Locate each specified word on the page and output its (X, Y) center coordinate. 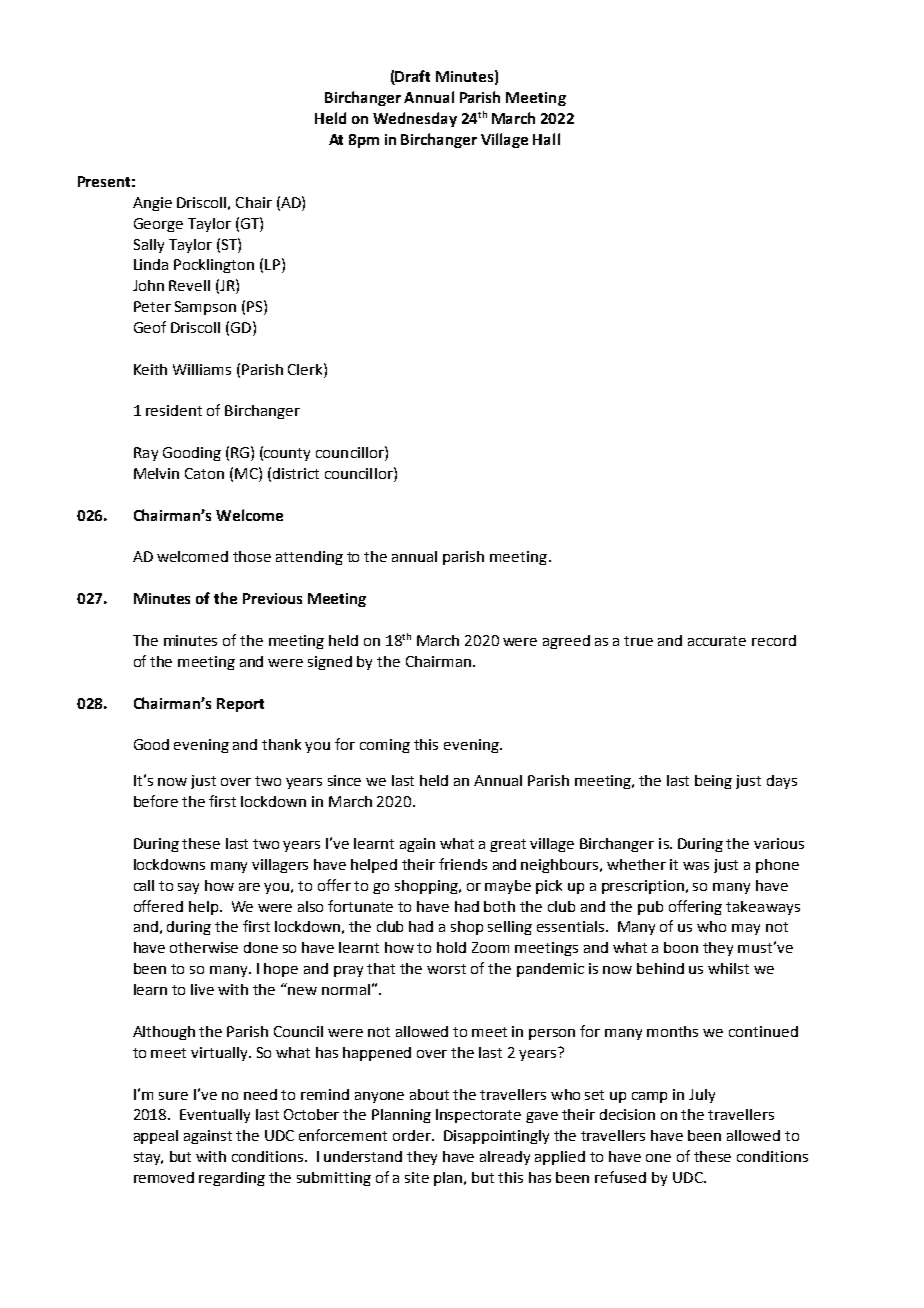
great (508, 845)
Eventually (215, 1116)
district (296, 473)
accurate (717, 641)
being (713, 782)
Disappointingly (496, 1137)
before (156, 801)
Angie (152, 204)
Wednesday (415, 119)
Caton (204, 473)
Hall (546, 139)
